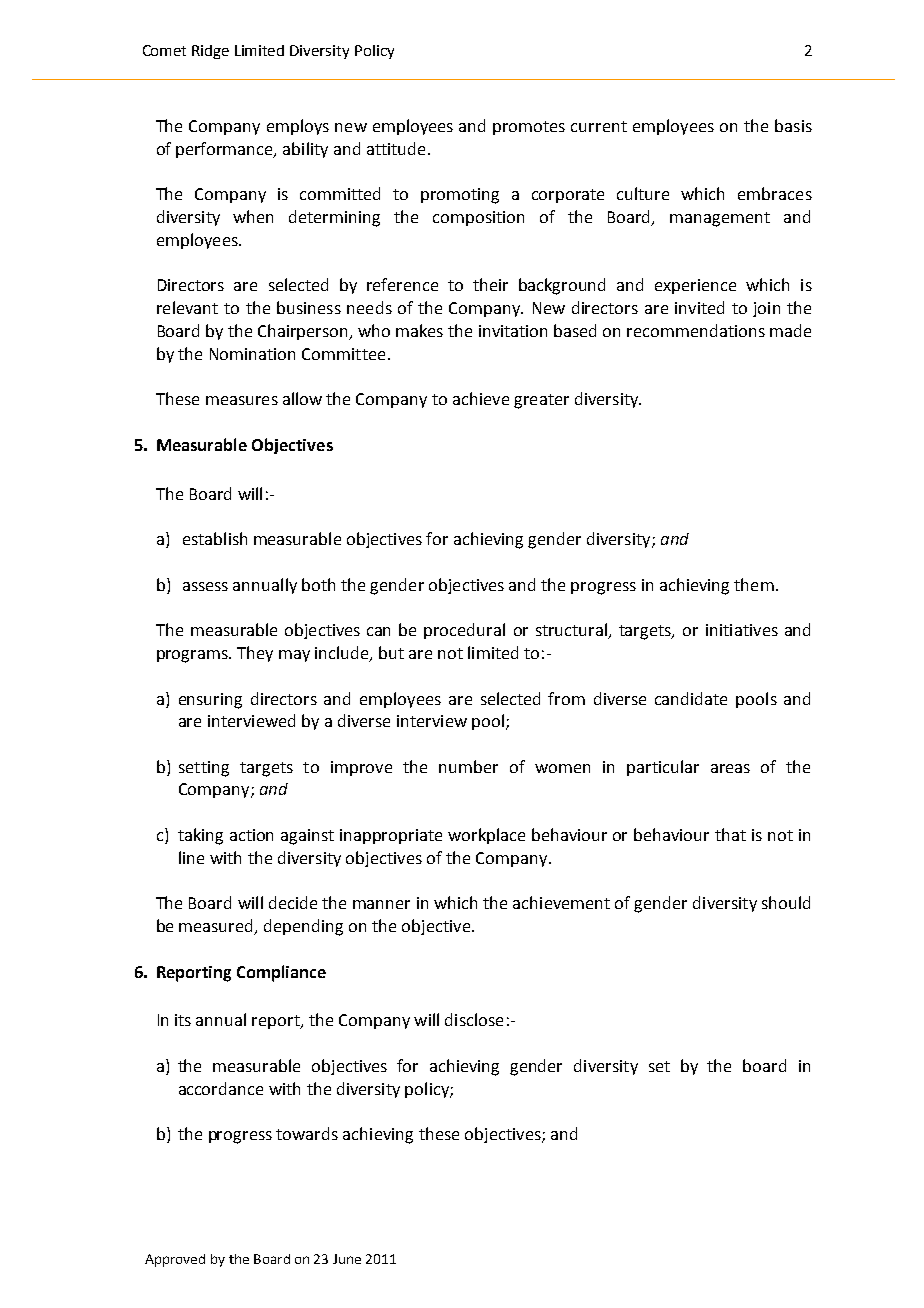 Image resolution: width=924 pixels, height=1308 pixels. What do you see at coordinates (210, 52) in the screenshot?
I see `Ridge` at bounding box center [210, 52].
